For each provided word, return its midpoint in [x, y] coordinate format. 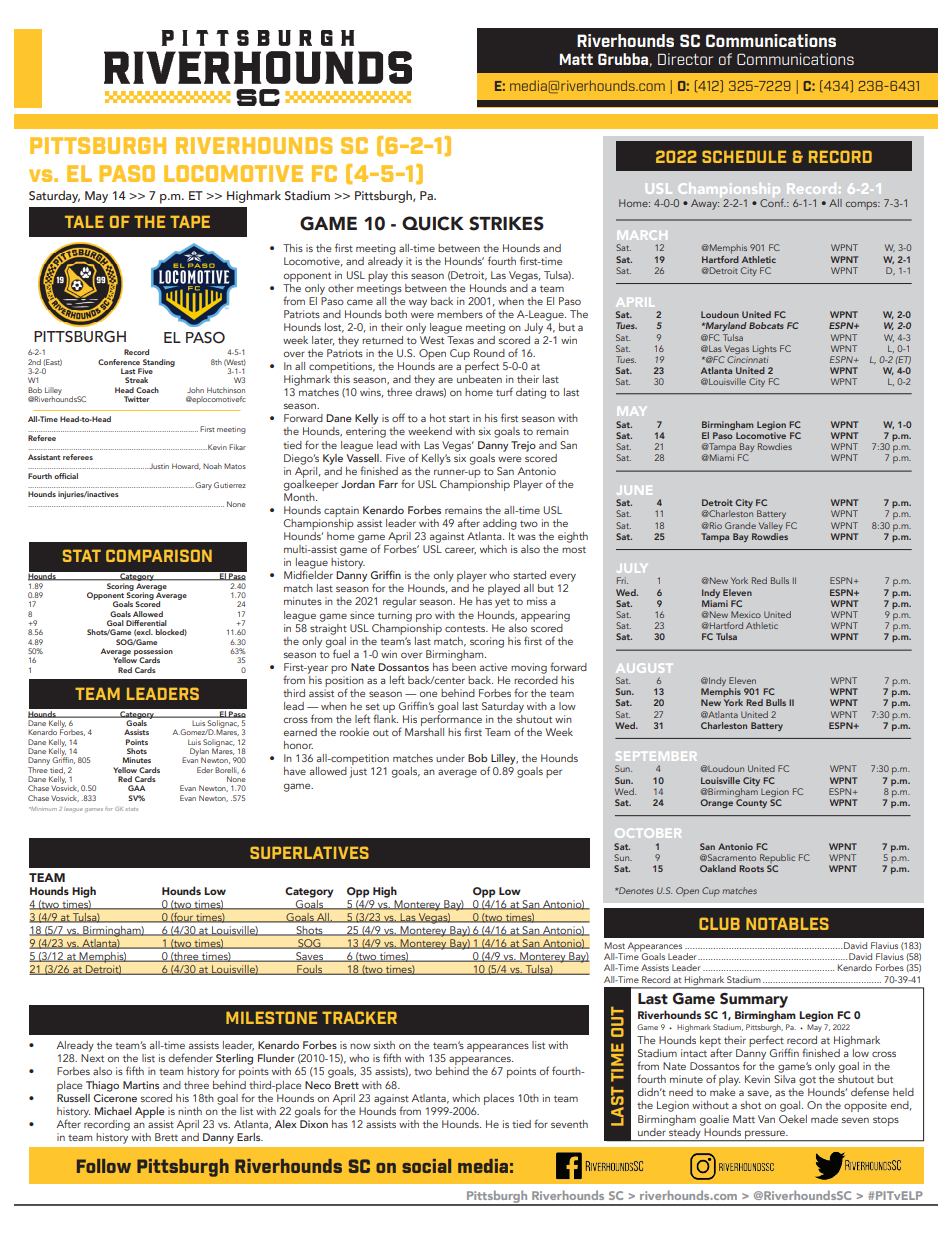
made [824, 1119]
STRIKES [506, 223]
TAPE [190, 222]
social [426, 1166]
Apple [150, 1112]
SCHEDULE [744, 156]
